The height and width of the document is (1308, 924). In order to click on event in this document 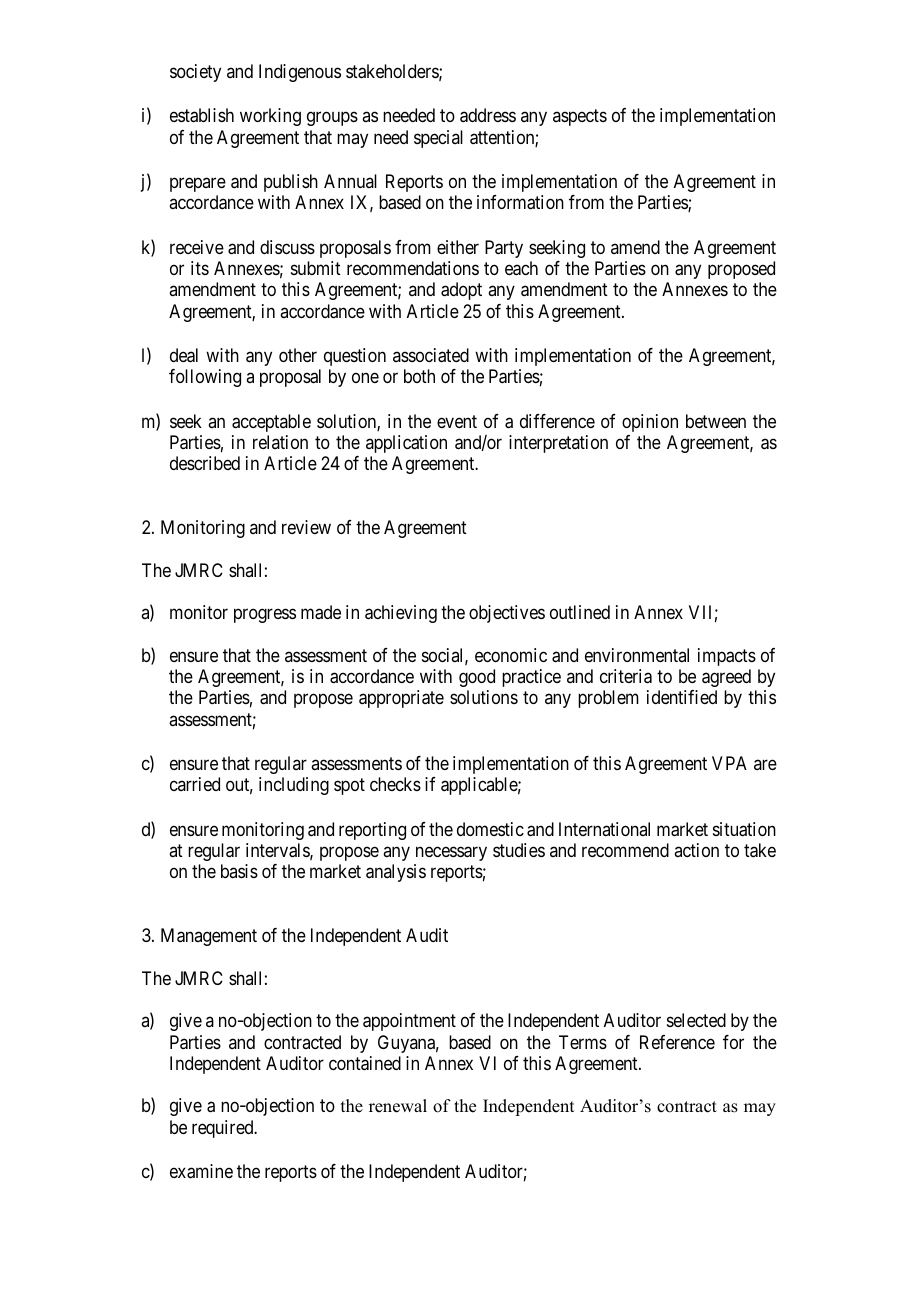, I will do `click(457, 421)`.
